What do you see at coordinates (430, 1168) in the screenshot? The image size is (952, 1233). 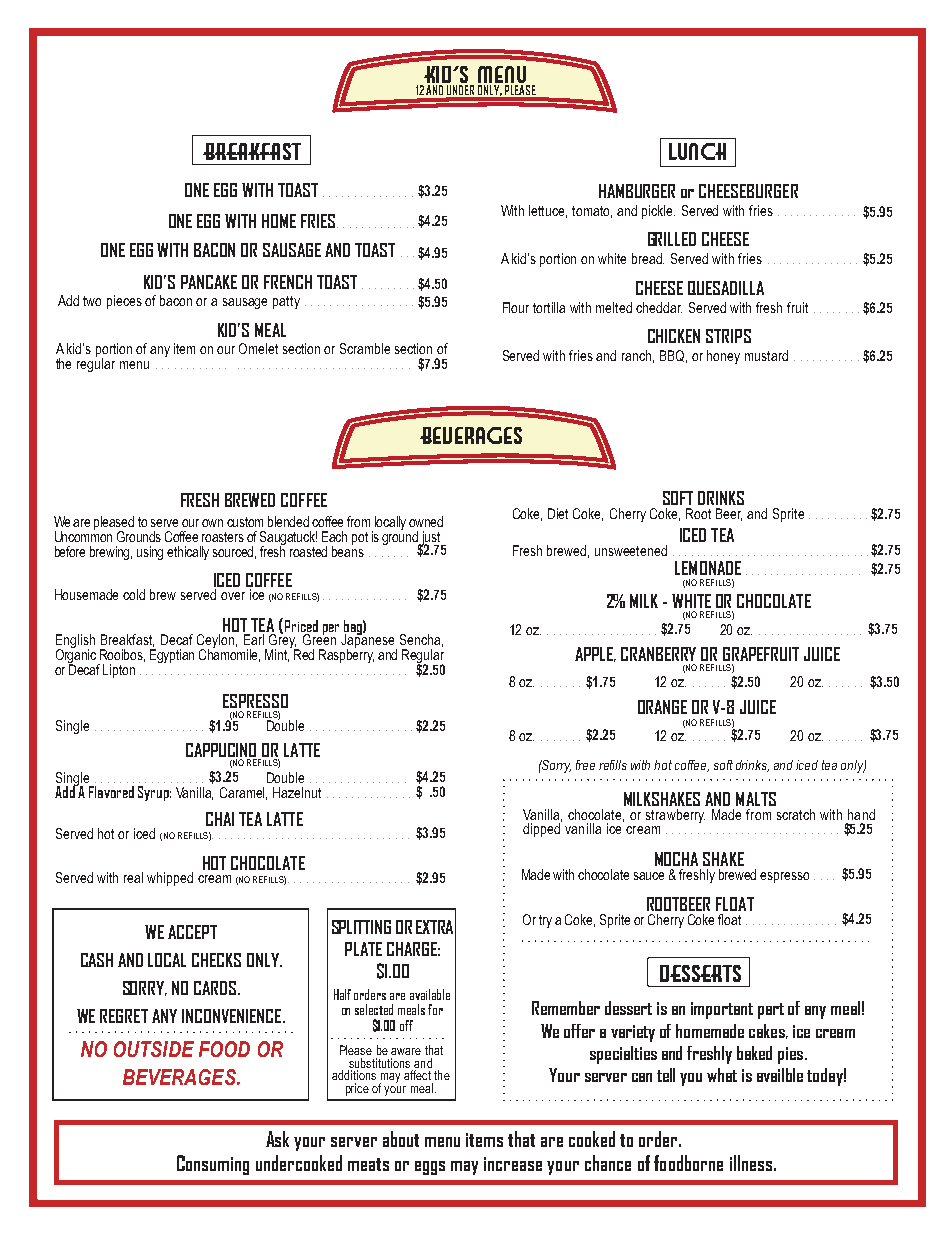 I see `eggs` at bounding box center [430, 1168].
